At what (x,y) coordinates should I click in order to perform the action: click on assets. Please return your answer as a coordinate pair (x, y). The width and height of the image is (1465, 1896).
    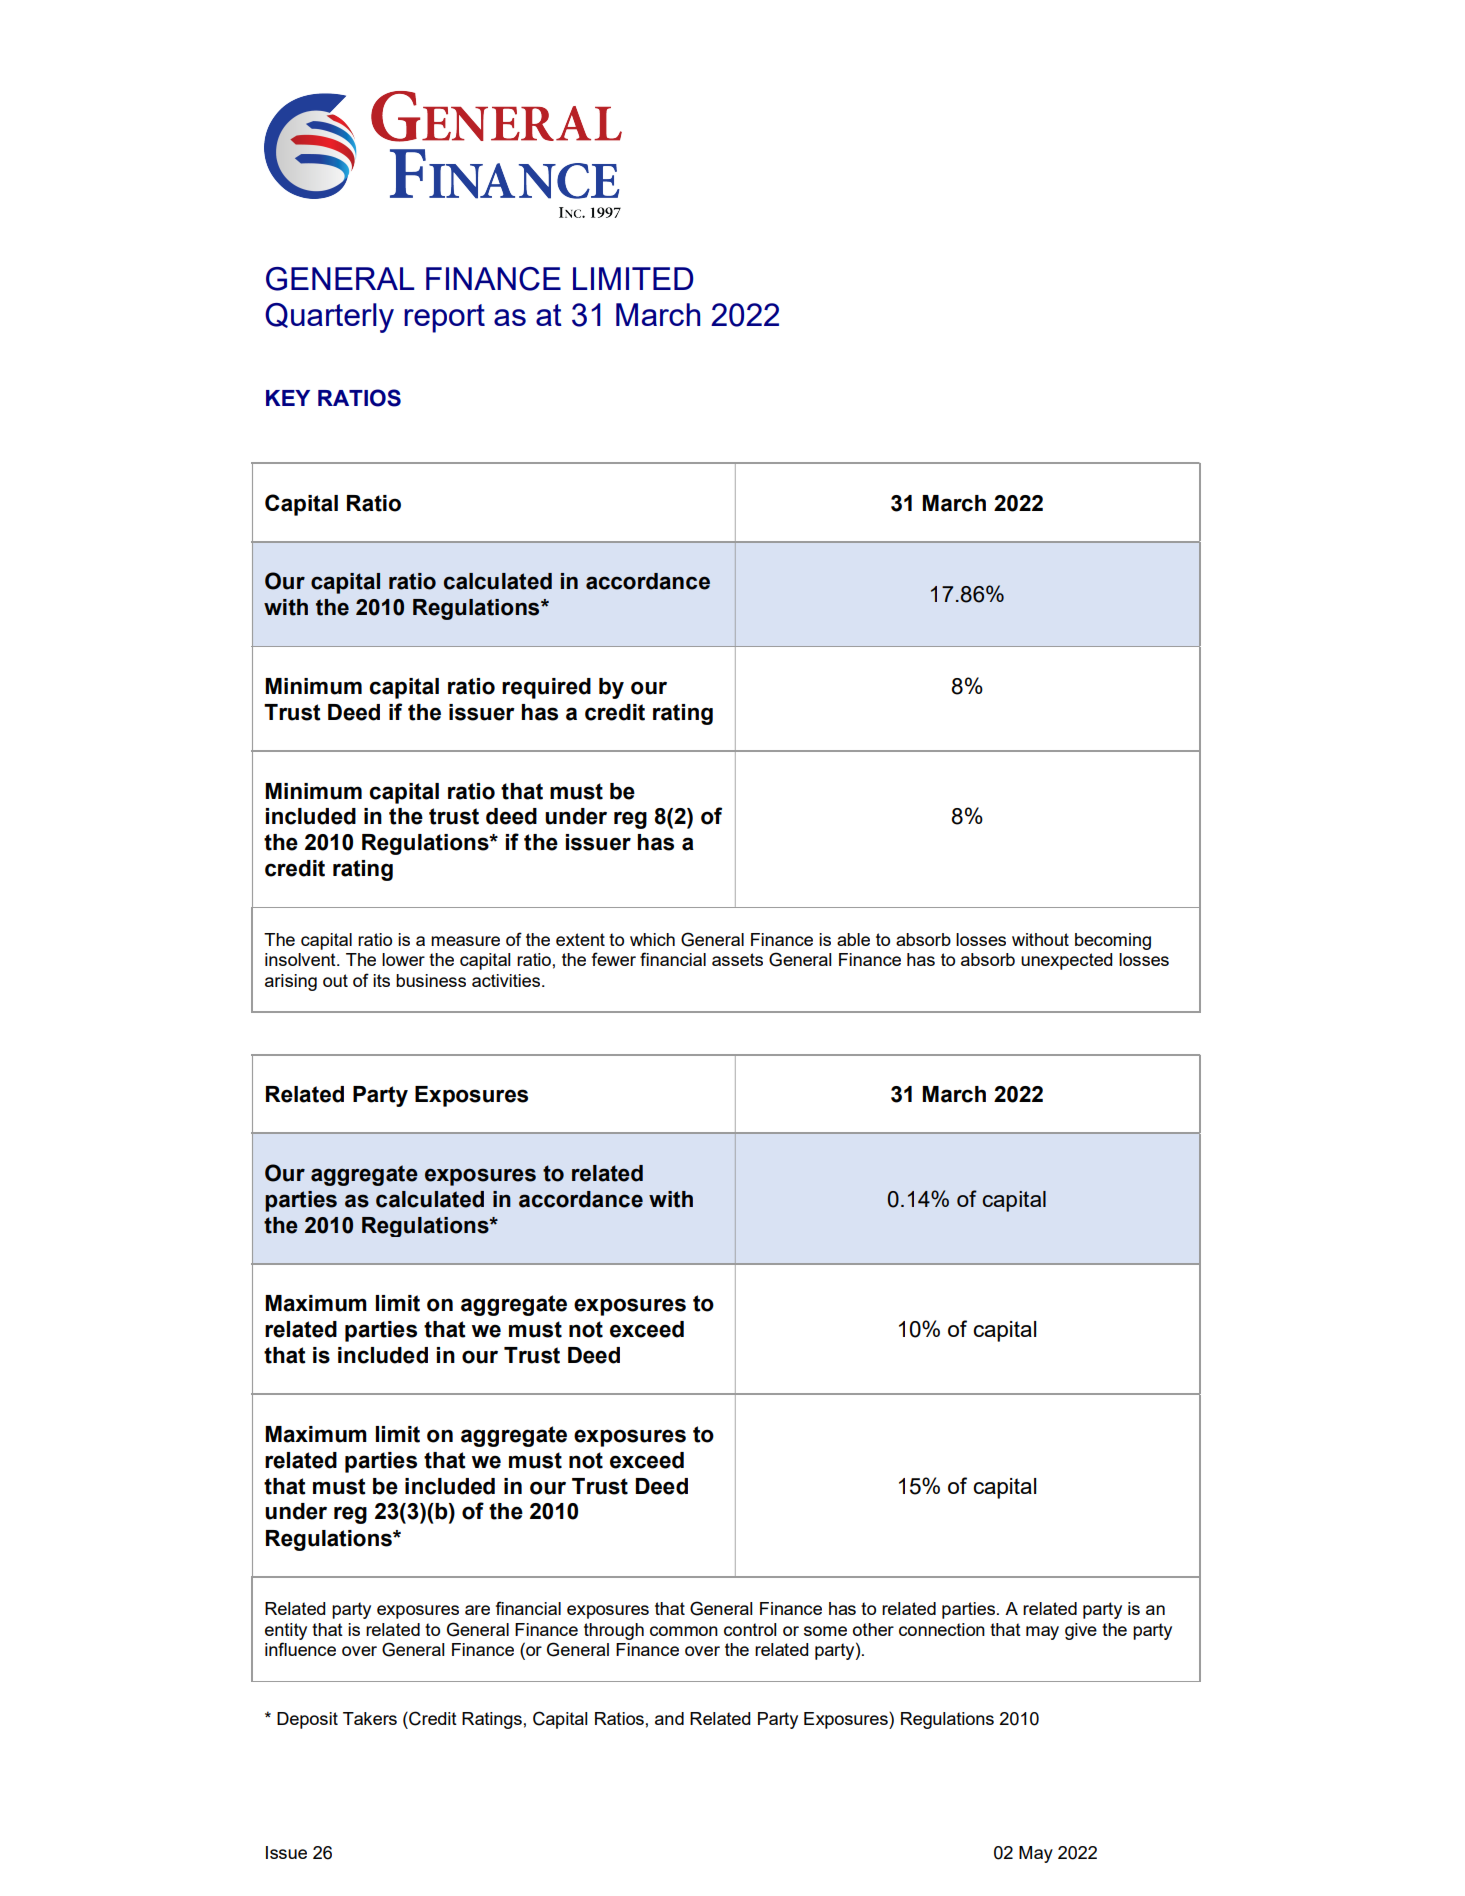
    Looking at the image, I should click on (737, 959).
